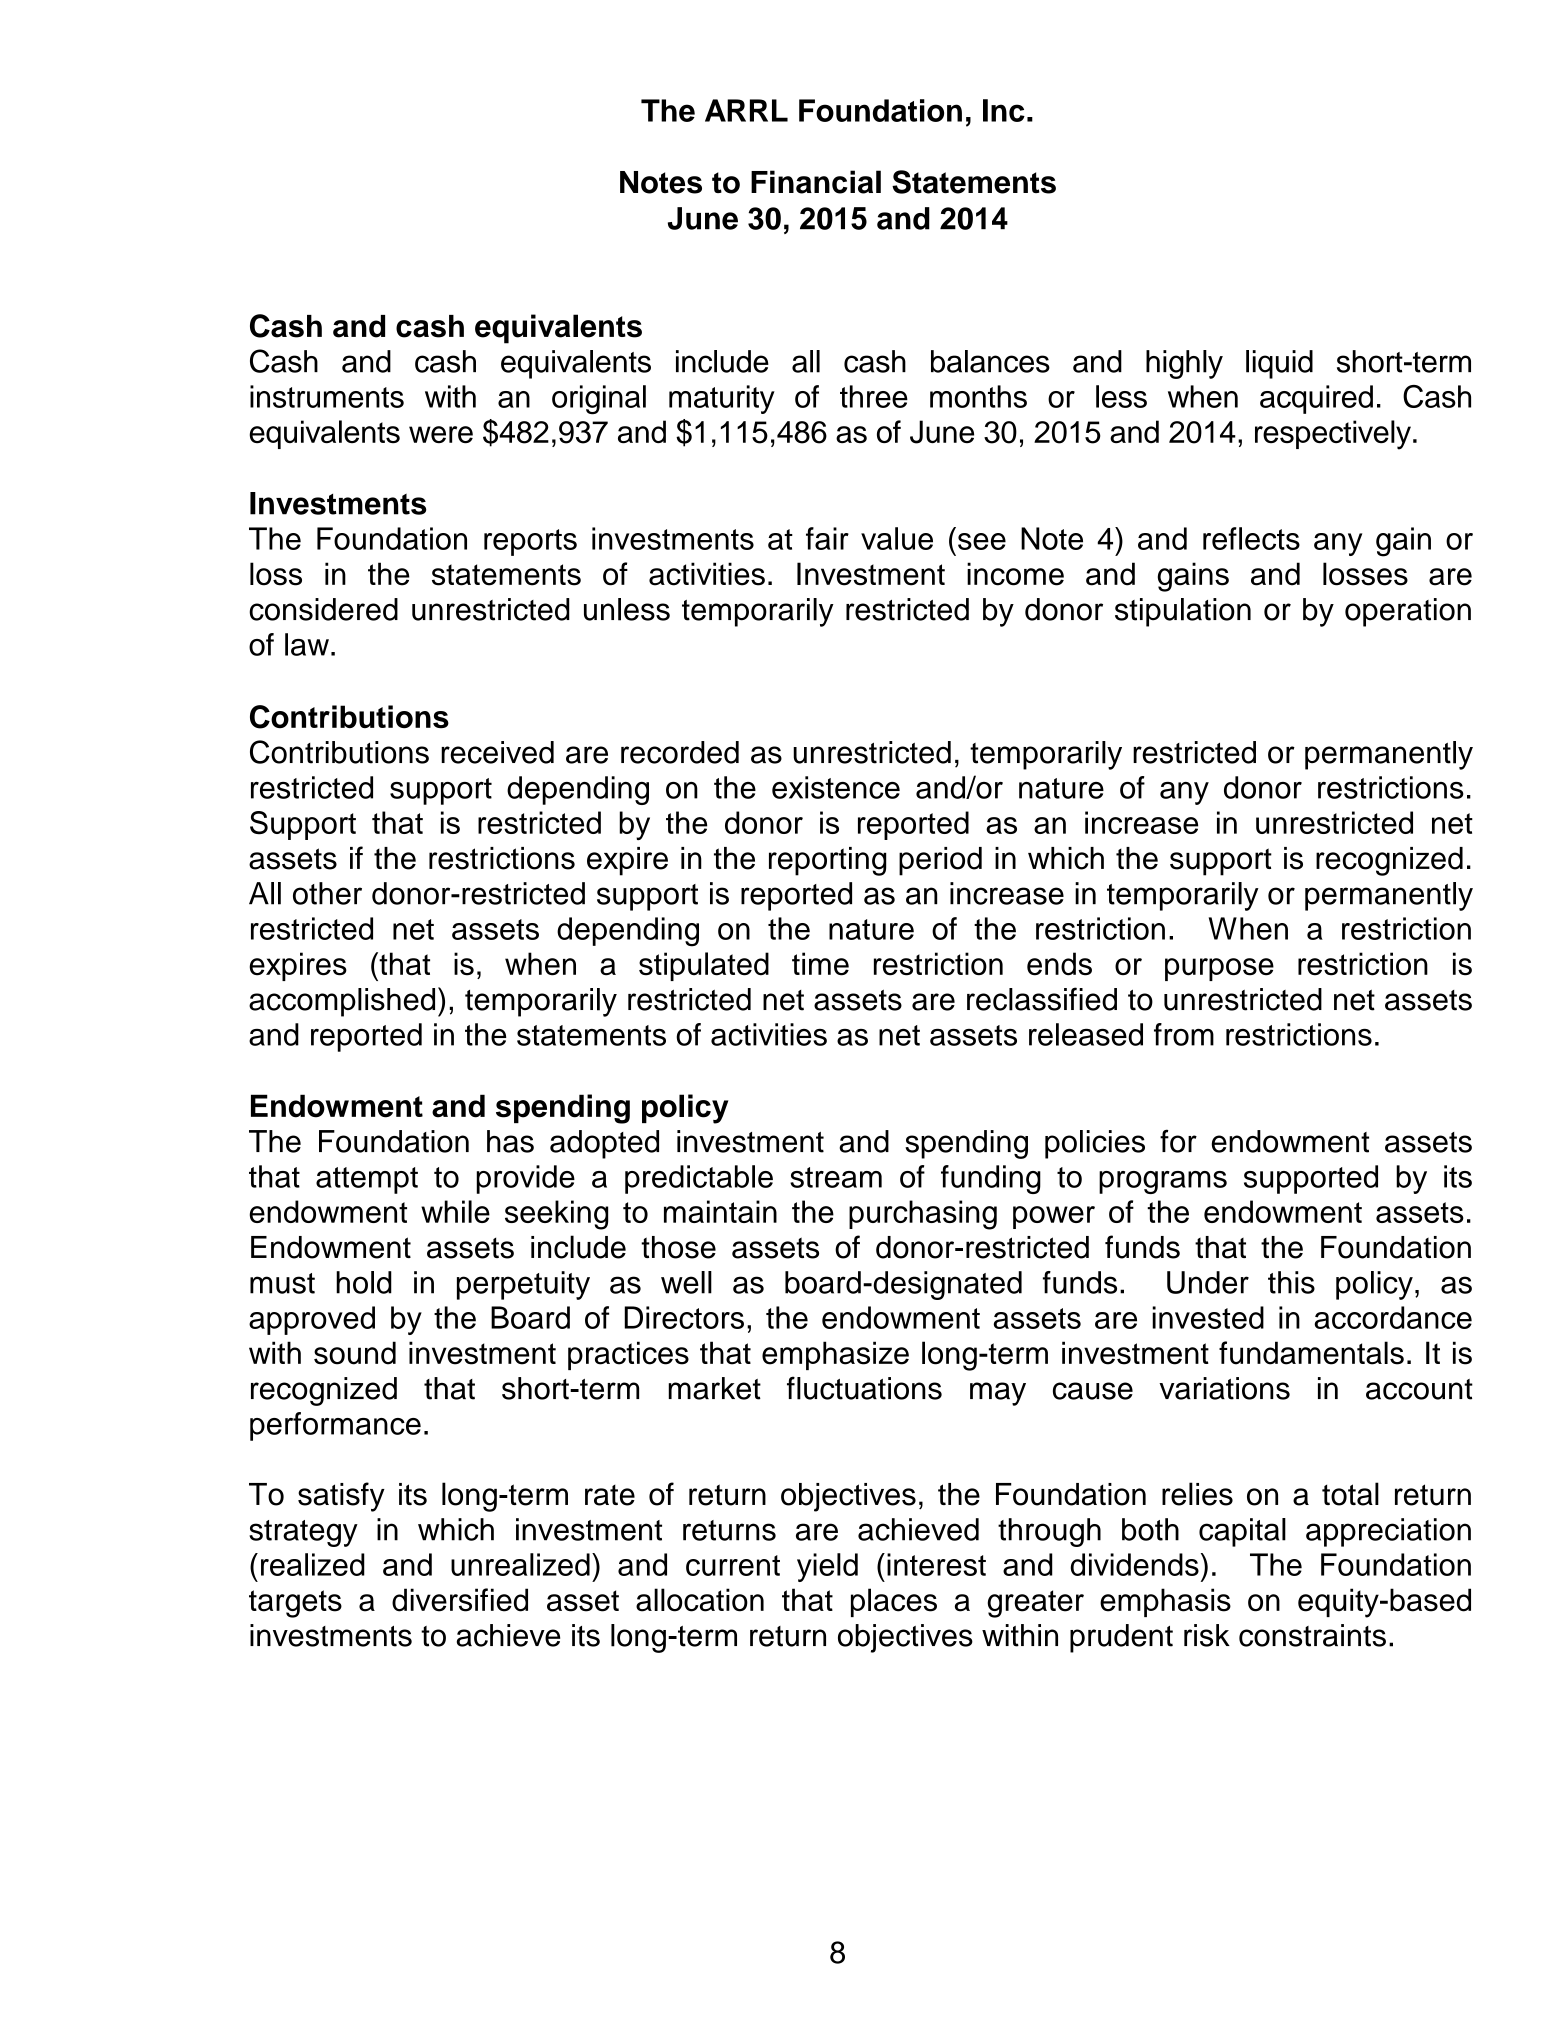 The height and width of the screenshot is (2025, 1565). What do you see at coordinates (816, 182) in the screenshot?
I see `Financial` at bounding box center [816, 182].
